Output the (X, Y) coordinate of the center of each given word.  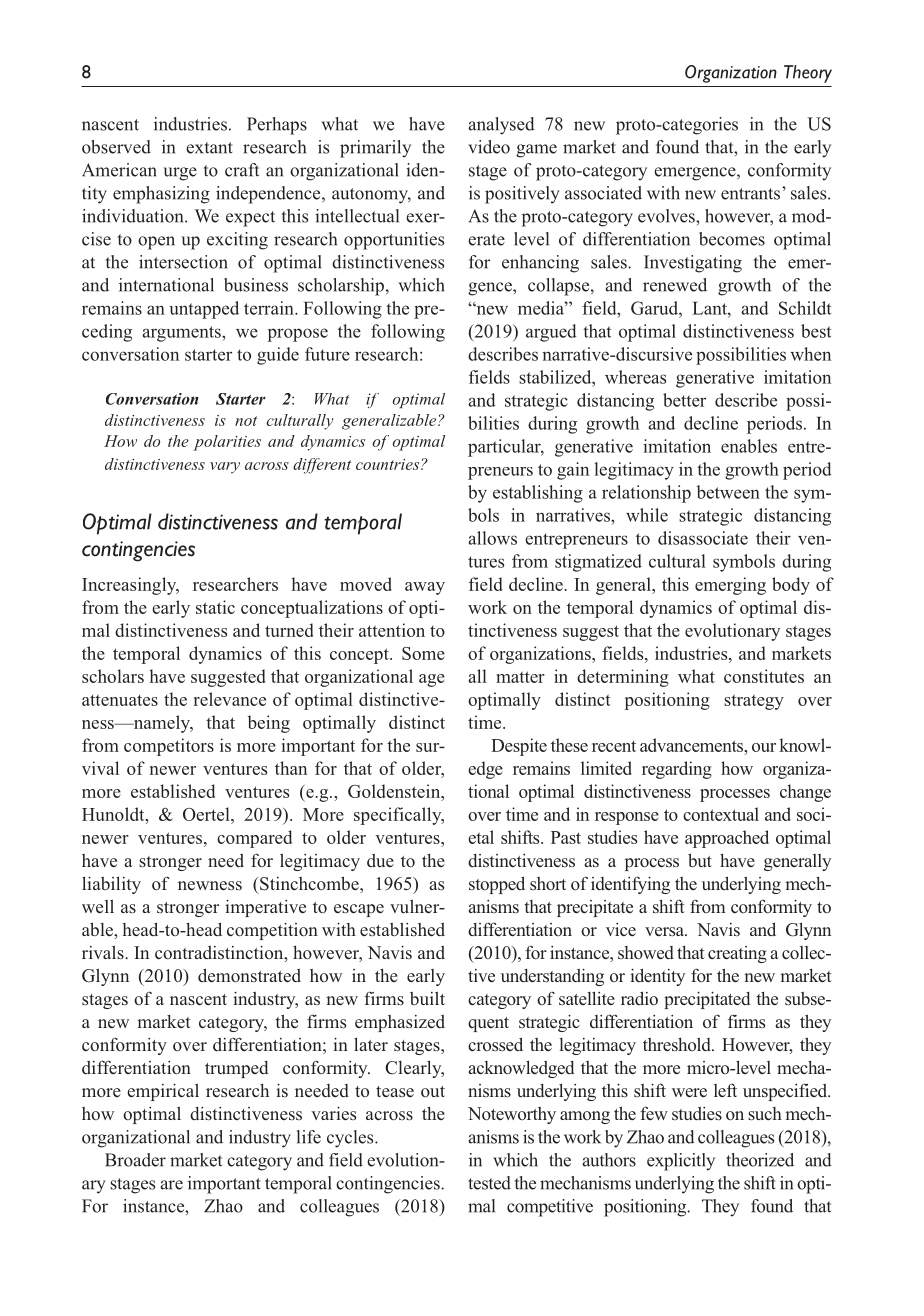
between (728, 492)
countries (389, 464)
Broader (135, 1160)
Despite (519, 747)
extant (209, 148)
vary (225, 468)
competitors (169, 747)
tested (489, 1183)
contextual (721, 814)
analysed (501, 126)
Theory (808, 74)
